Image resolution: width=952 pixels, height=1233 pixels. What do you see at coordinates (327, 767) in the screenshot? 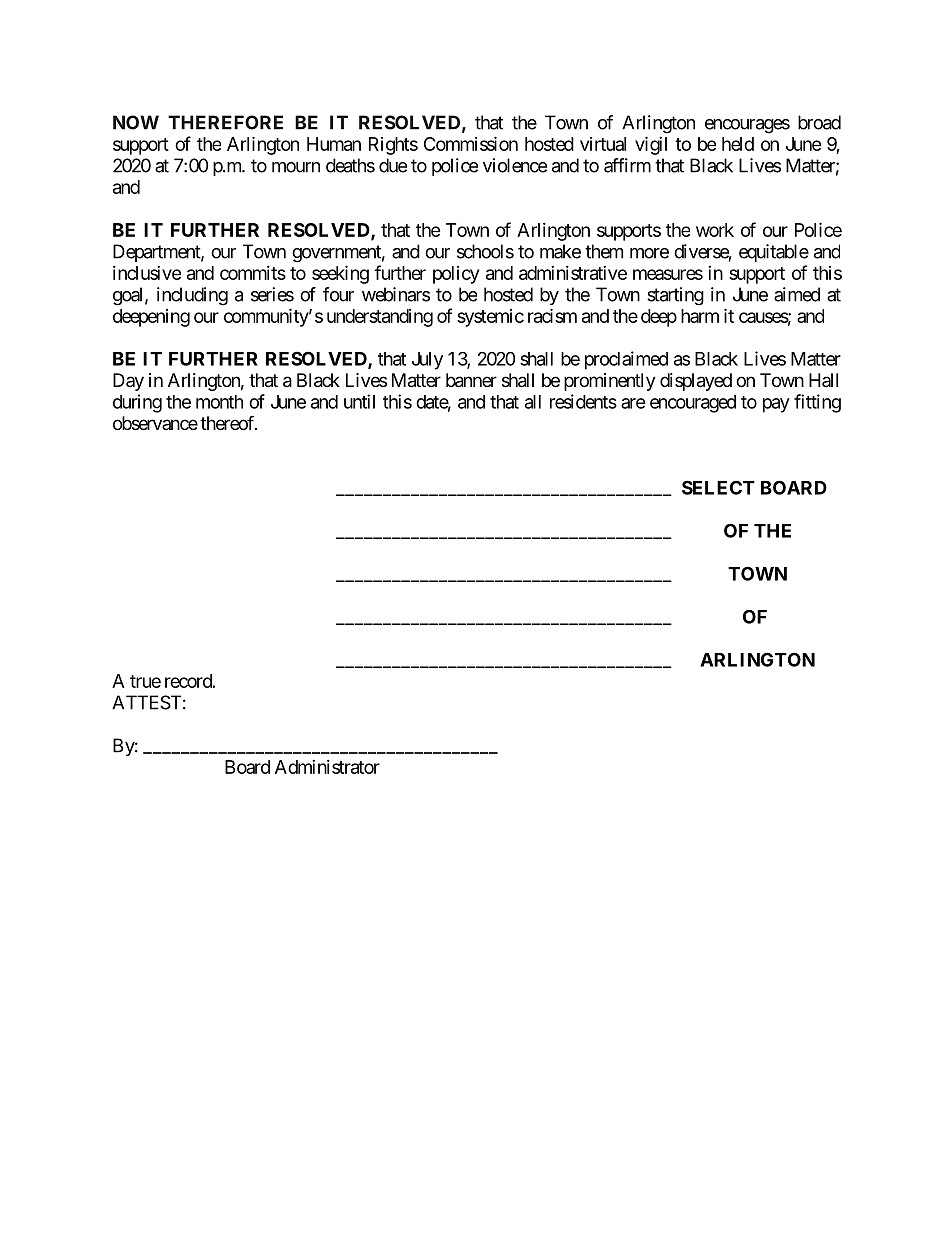
I see `Administrator` at bounding box center [327, 767].
